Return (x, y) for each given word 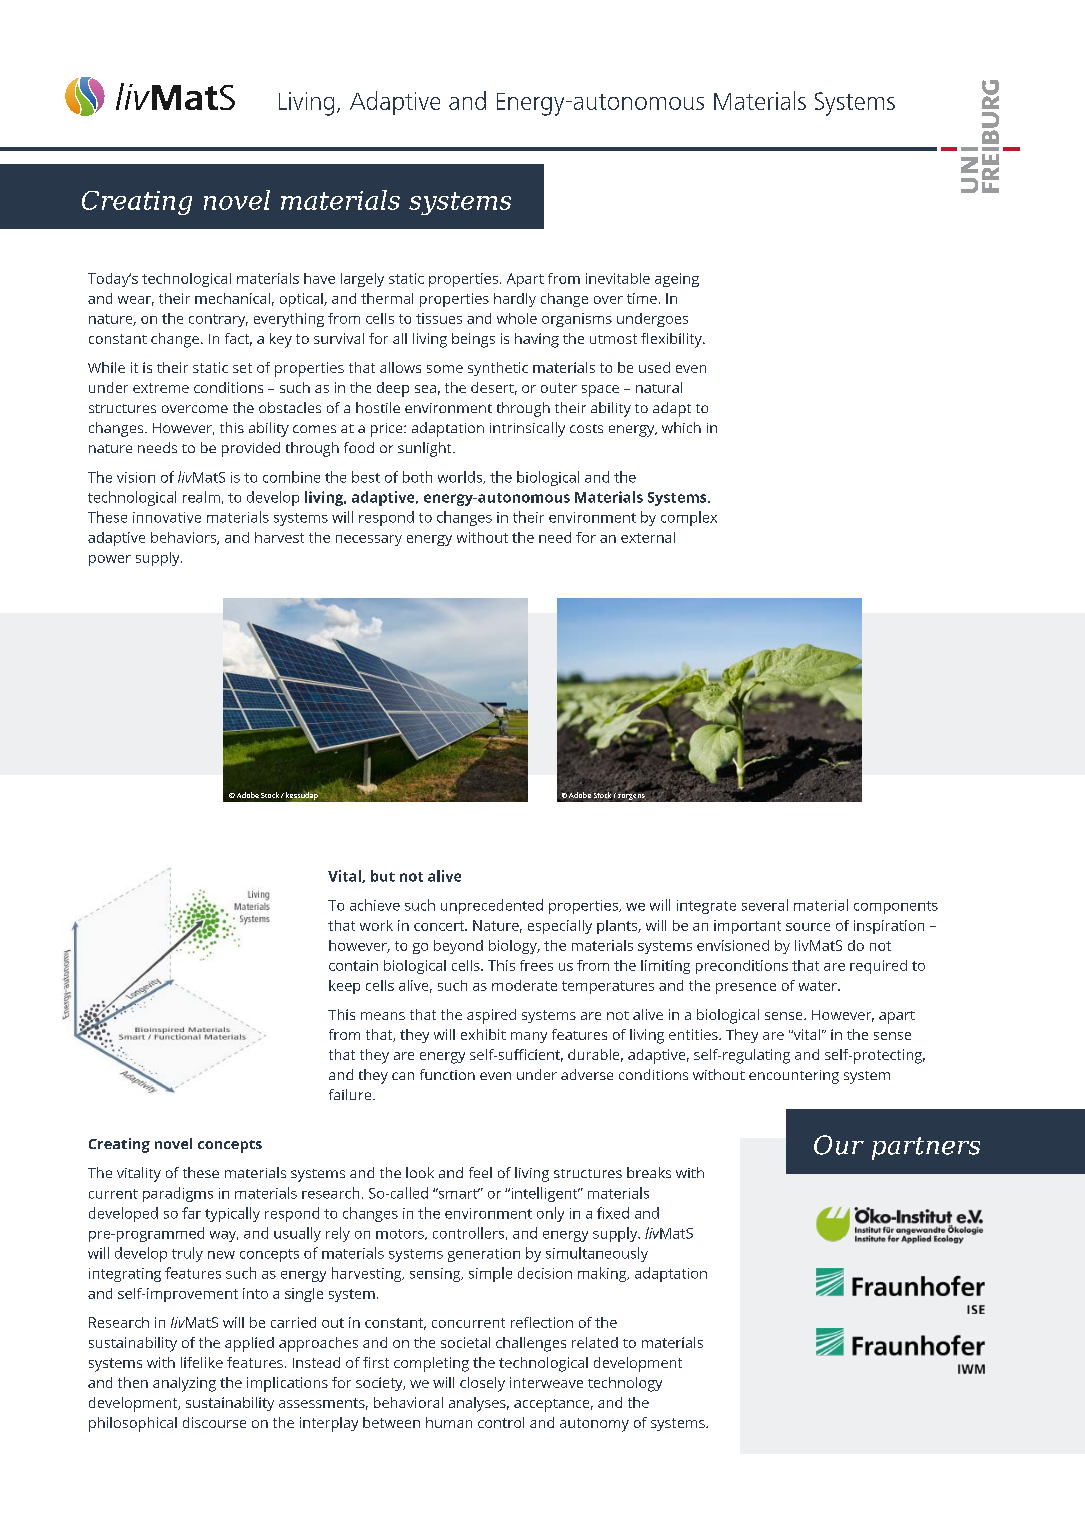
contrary (218, 320)
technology (625, 1384)
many (529, 1037)
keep (344, 987)
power (110, 560)
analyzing (184, 1384)
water (819, 986)
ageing (677, 280)
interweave (546, 1382)
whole (517, 318)
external (648, 537)
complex (689, 518)
